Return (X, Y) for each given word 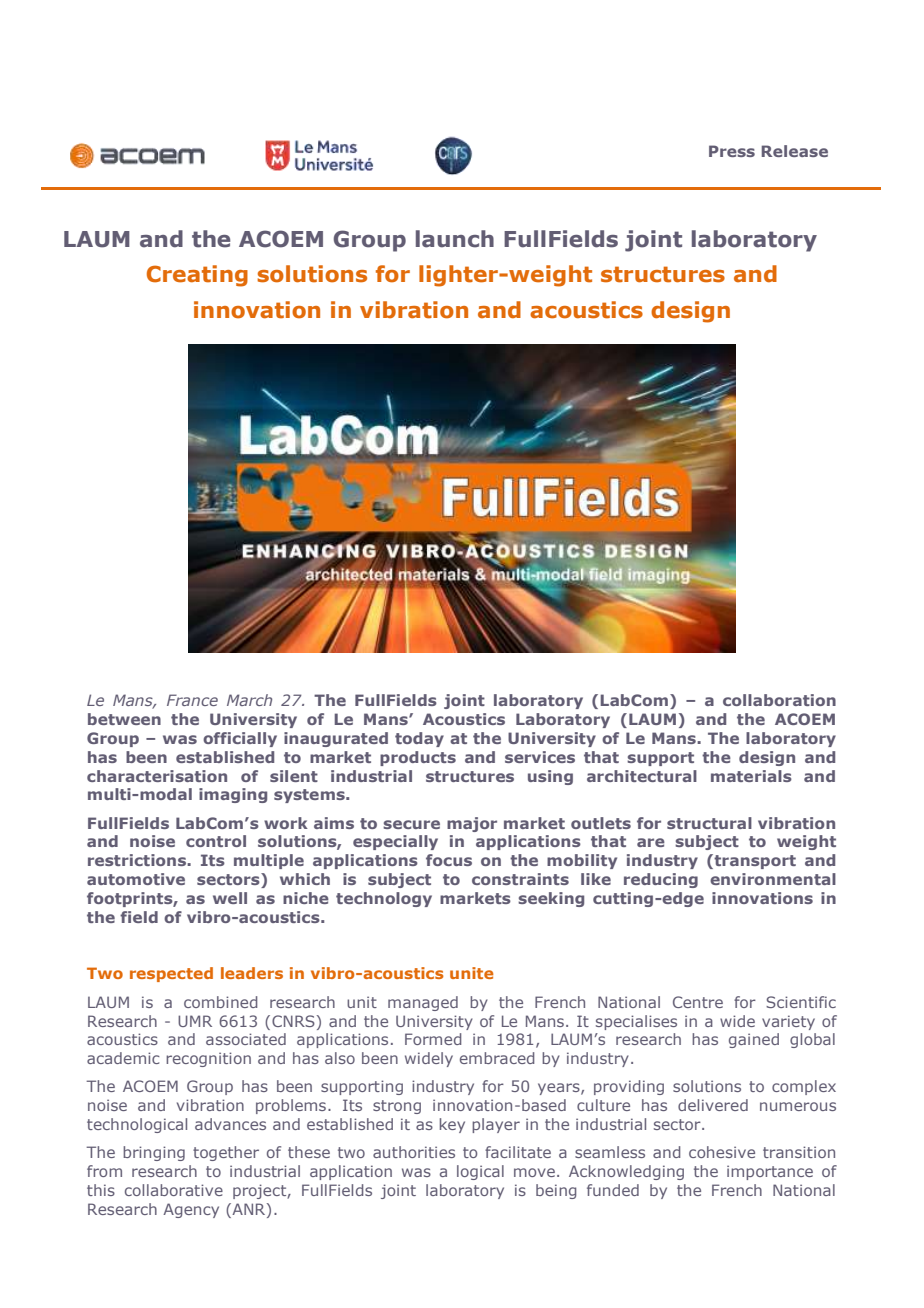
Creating (197, 276)
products (418, 758)
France (192, 700)
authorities (414, 1152)
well (230, 898)
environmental (773, 879)
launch (455, 239)
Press (732, 151)
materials (751, 776)
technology (384, 899)
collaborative (174, 1190)
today (419, 739)
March (249, 700)
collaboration (779, 700)
